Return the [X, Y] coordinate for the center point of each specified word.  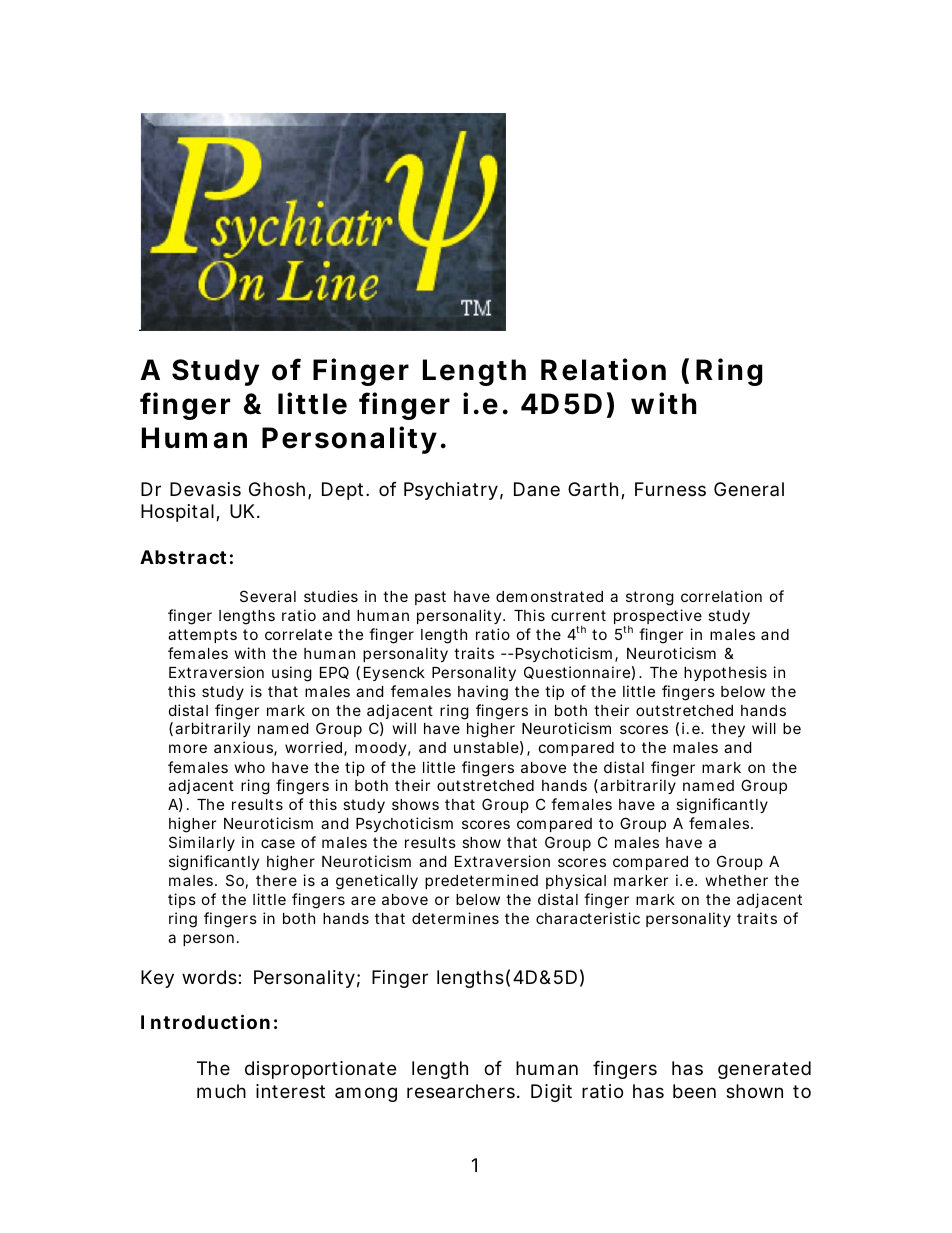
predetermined [481, 881]
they [728, 730]
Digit [551, 1093]
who [249, 767]
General [749, 489]
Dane [537, 489]
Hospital [177, 513]
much [221, 1091]
